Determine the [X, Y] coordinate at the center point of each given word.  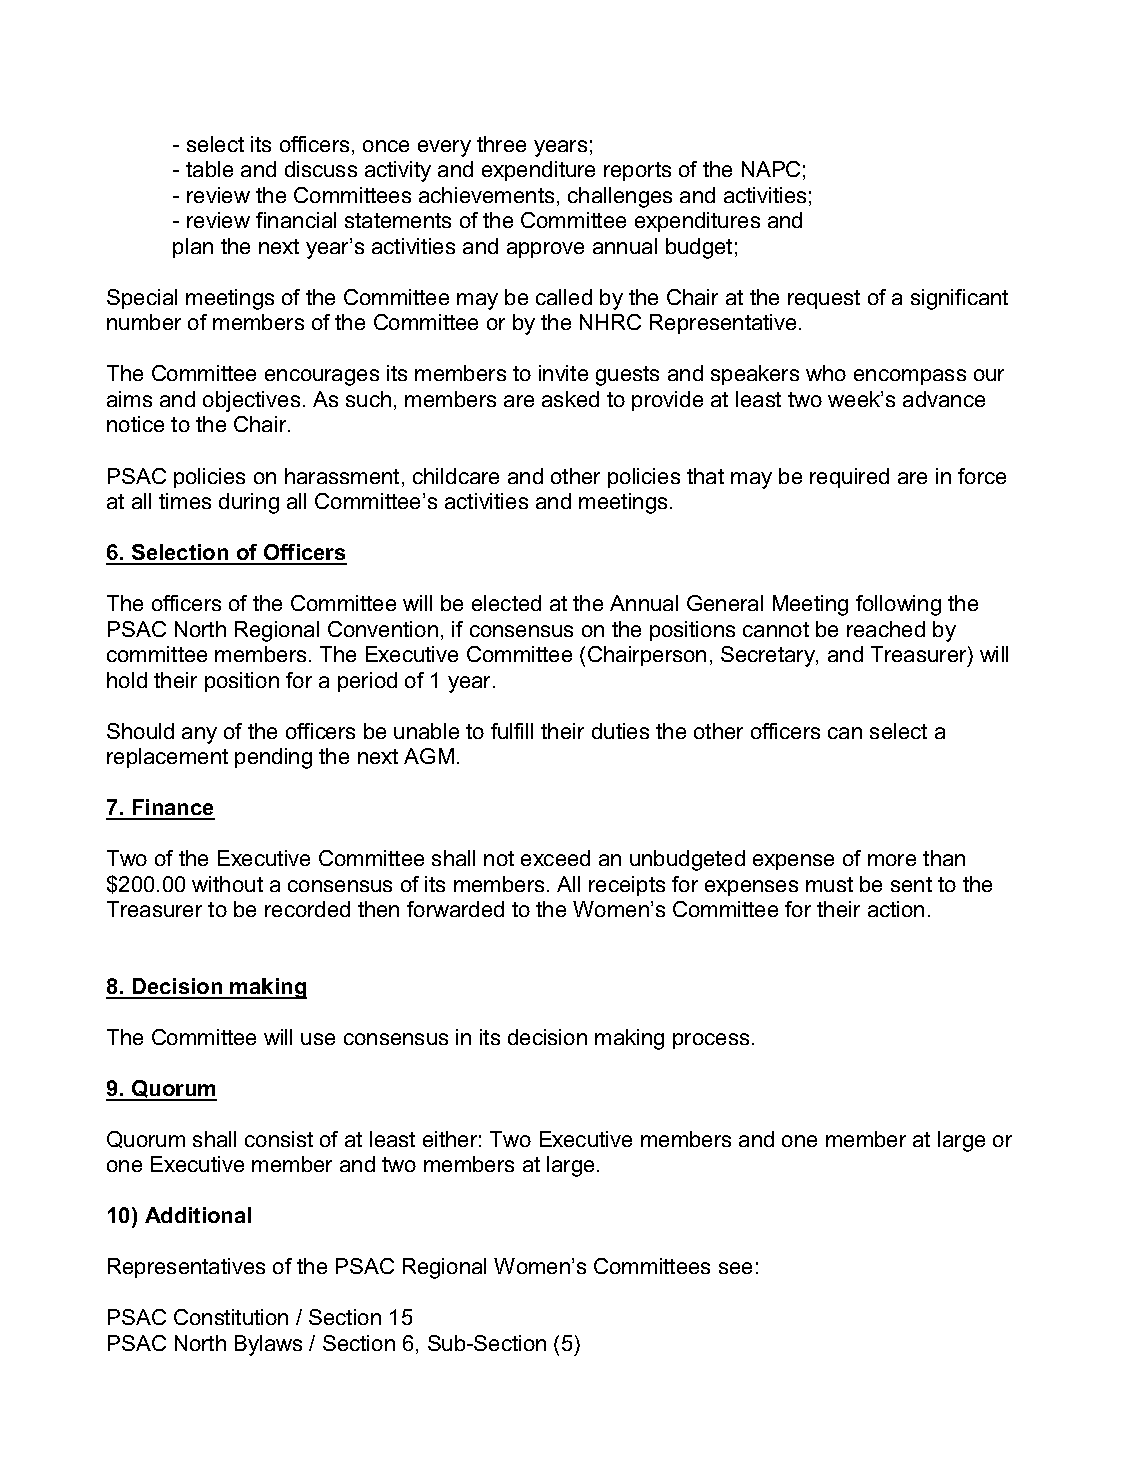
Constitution [231, 1317]
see [735, 1268]
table [209, 169]
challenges [620, 197]
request [824, 299]
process [711, 1041]
